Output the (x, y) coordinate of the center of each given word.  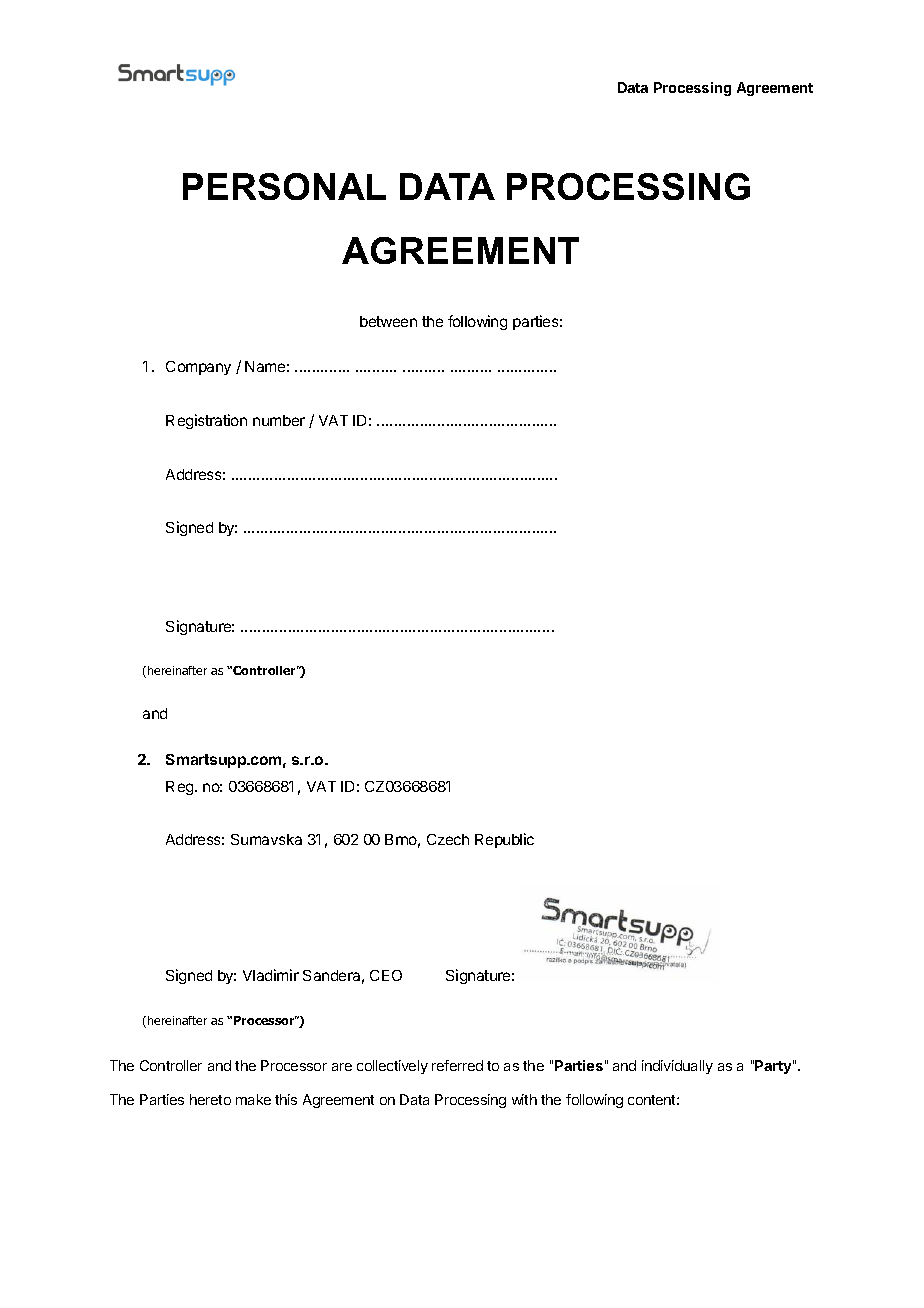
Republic (504, 840)
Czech (448, 839)
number (279, 420)
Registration (206, 421)
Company (198, 368)
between (388, 321)
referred (457, 1065)
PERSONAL (284, 186)
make (253, 1099)
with (524, 1099)
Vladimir (271, 975)
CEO (386, 975)
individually (677, 1067)
